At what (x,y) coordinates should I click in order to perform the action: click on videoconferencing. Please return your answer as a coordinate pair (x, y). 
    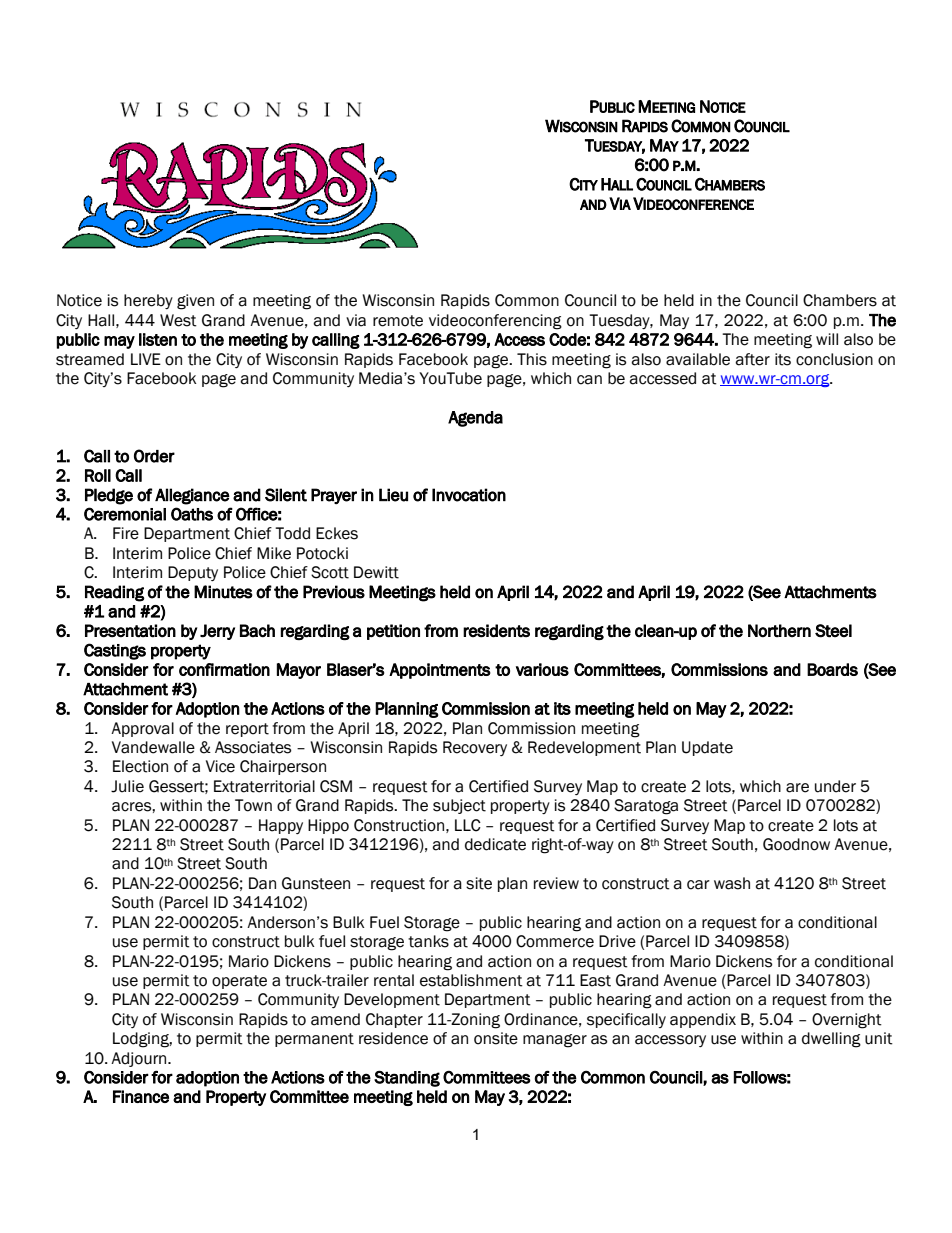
    Looking at the image, I should click on (495, 322).
